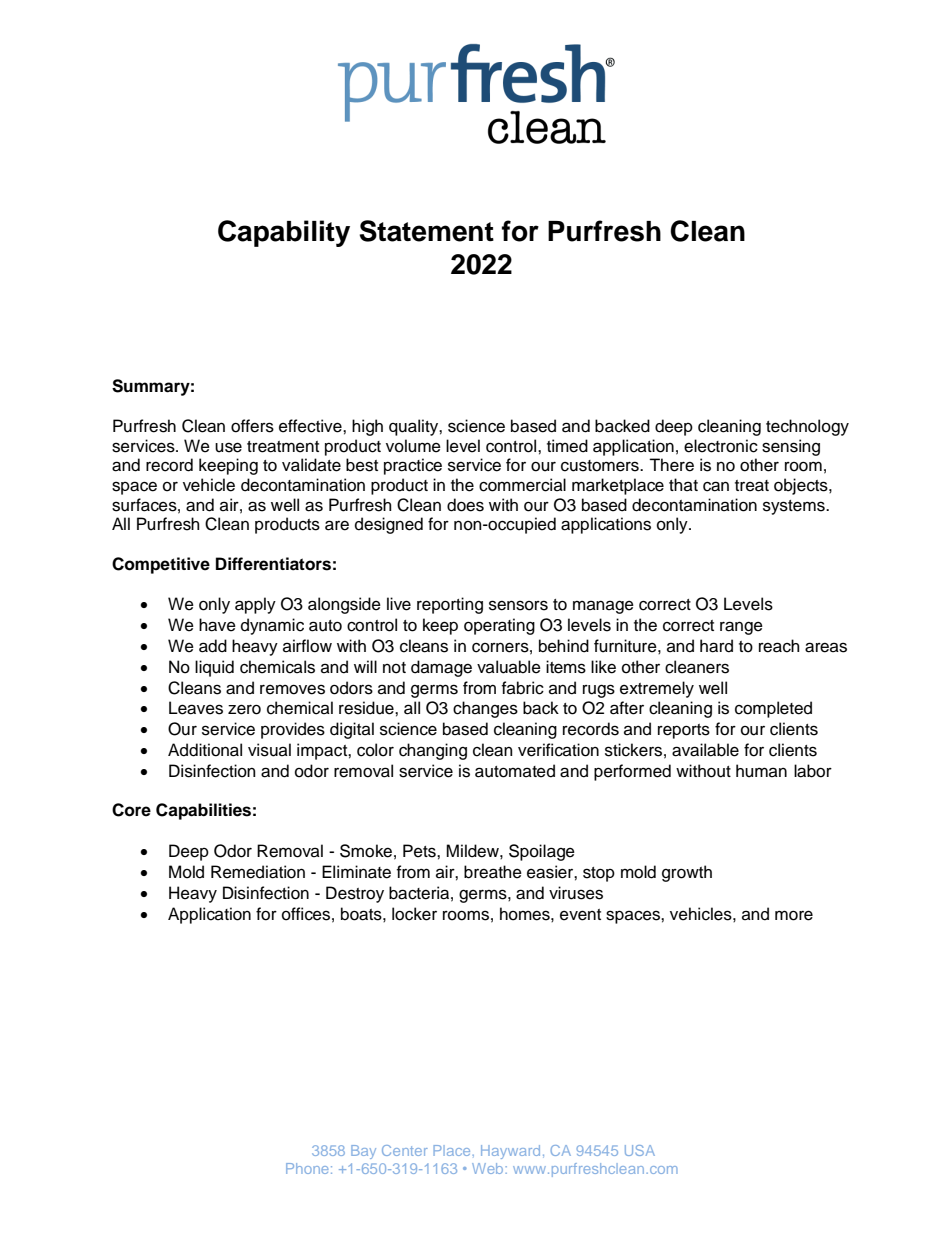  I want to click on Remediation, so click(258, 872).
